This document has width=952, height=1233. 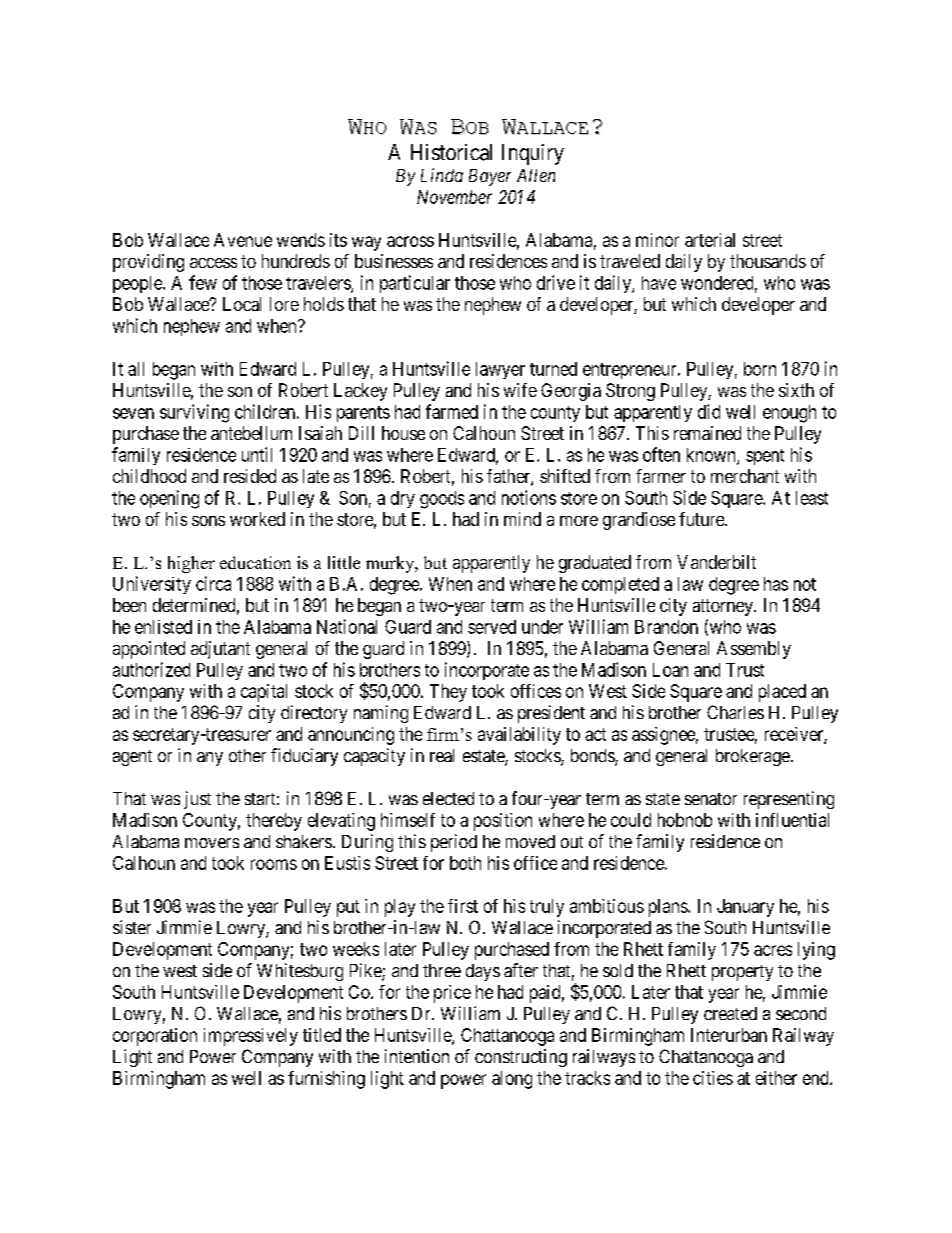 I want to click on Bayer, so click(x=490, y=177).
